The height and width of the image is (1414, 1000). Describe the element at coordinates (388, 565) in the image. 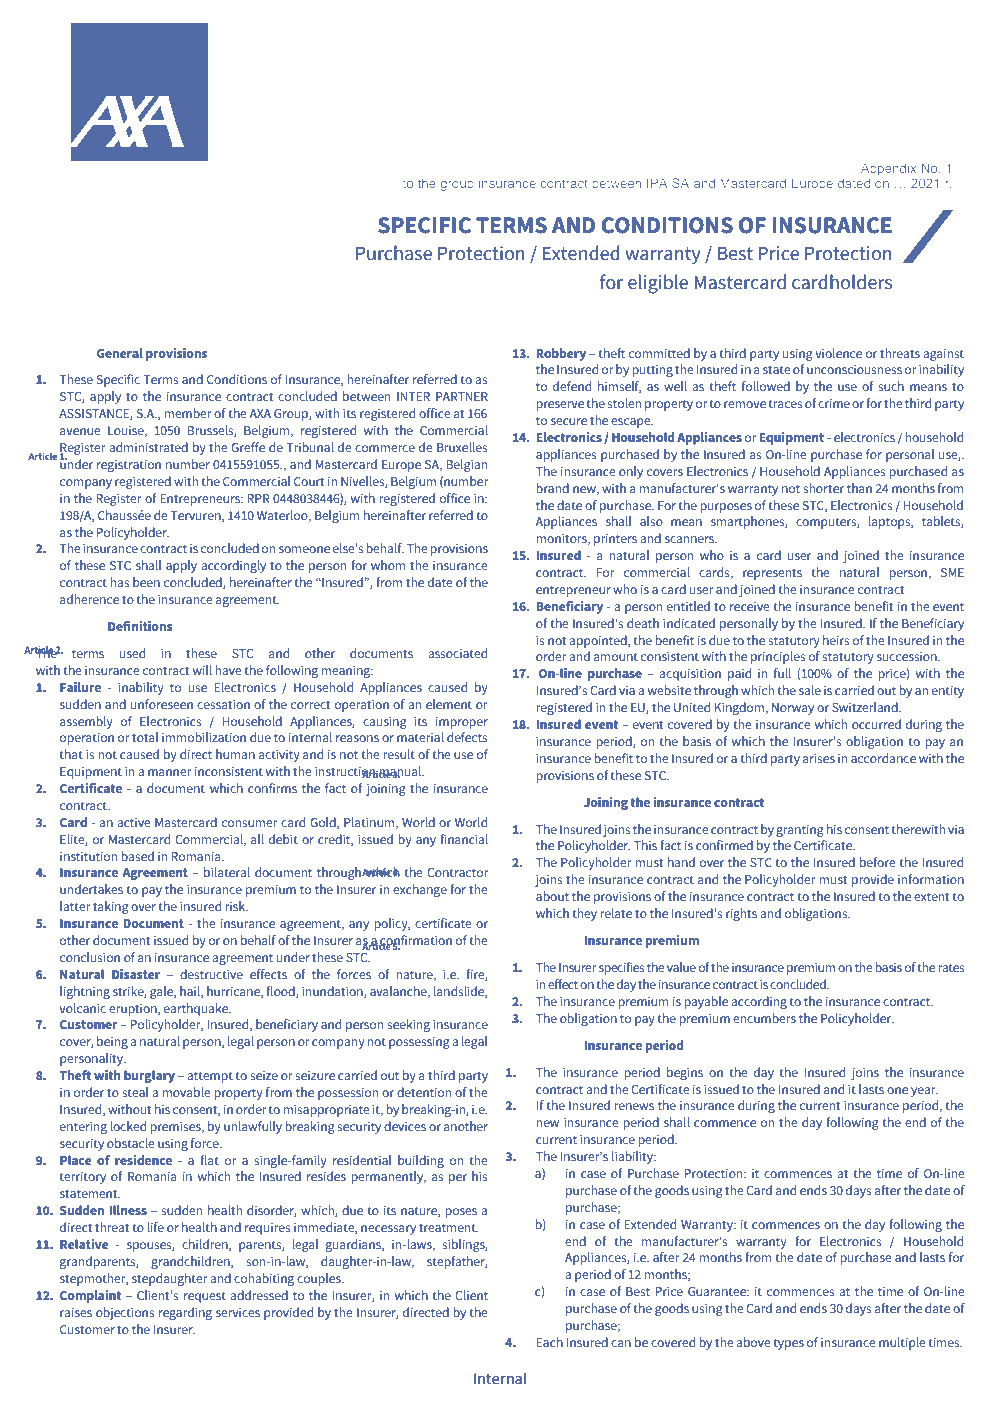

I see `whom` at that location.
